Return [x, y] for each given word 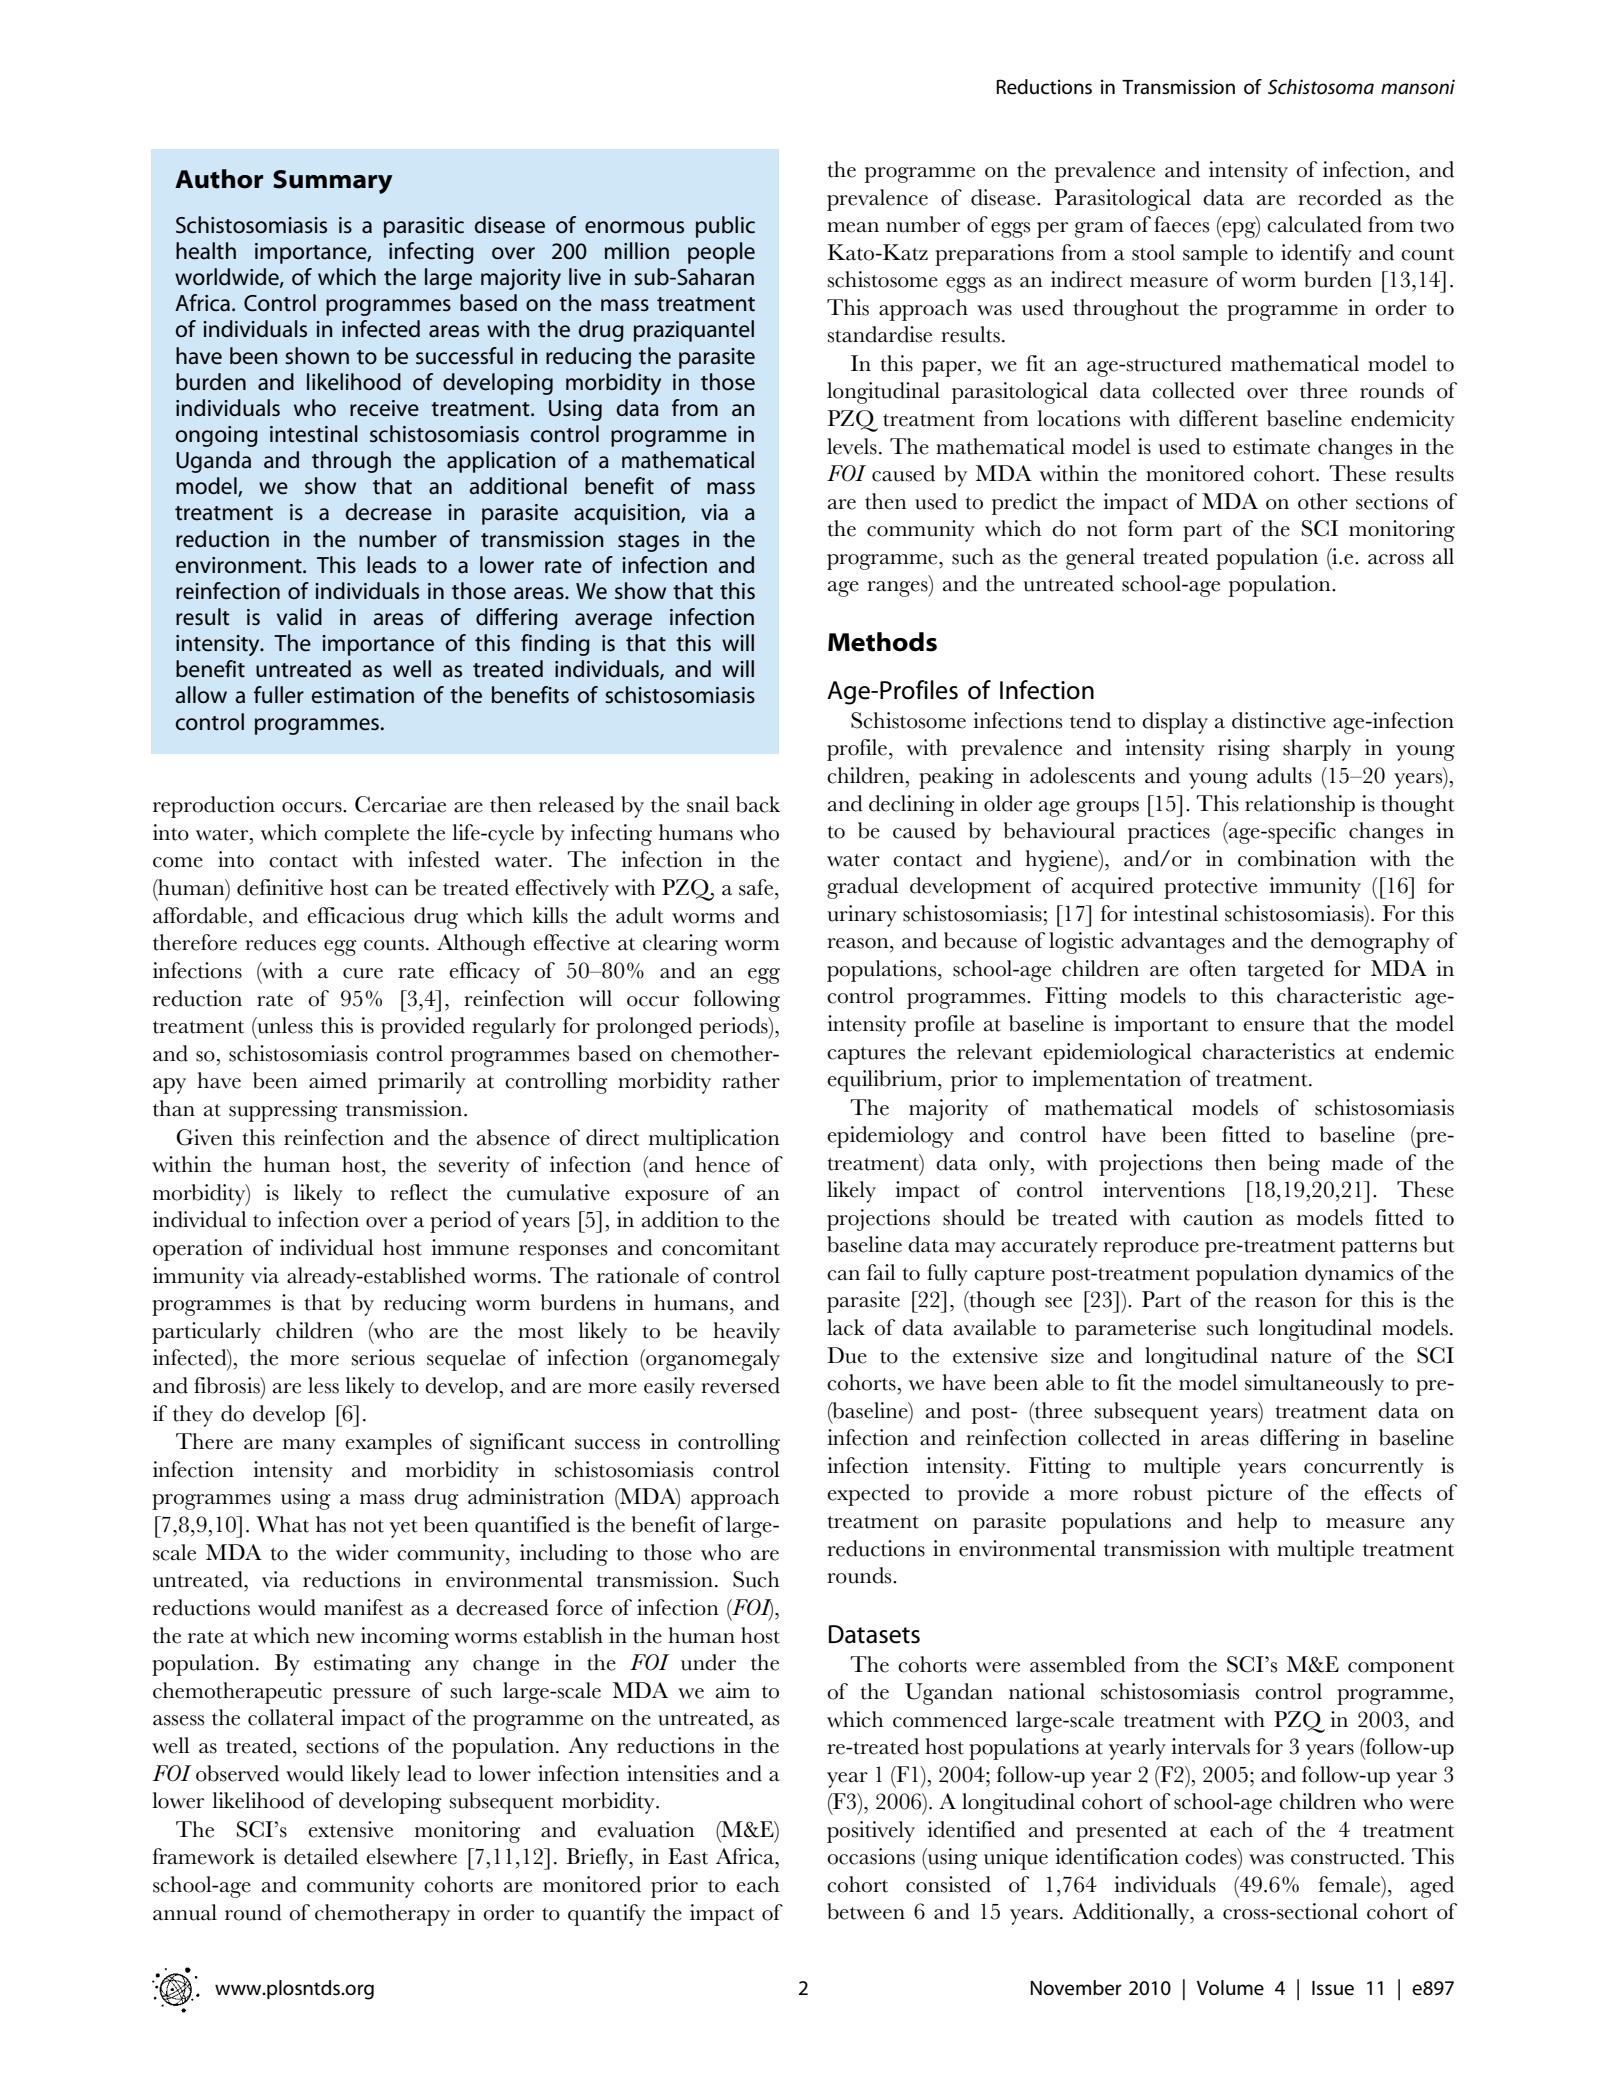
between [866, 1911]
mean [853, 227]
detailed [321, 1856]
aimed [338, 1080]
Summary [333, 182]
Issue [1333, 1988]
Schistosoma [1321, 87]
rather [751, 1080]
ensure [1273, 1026]
